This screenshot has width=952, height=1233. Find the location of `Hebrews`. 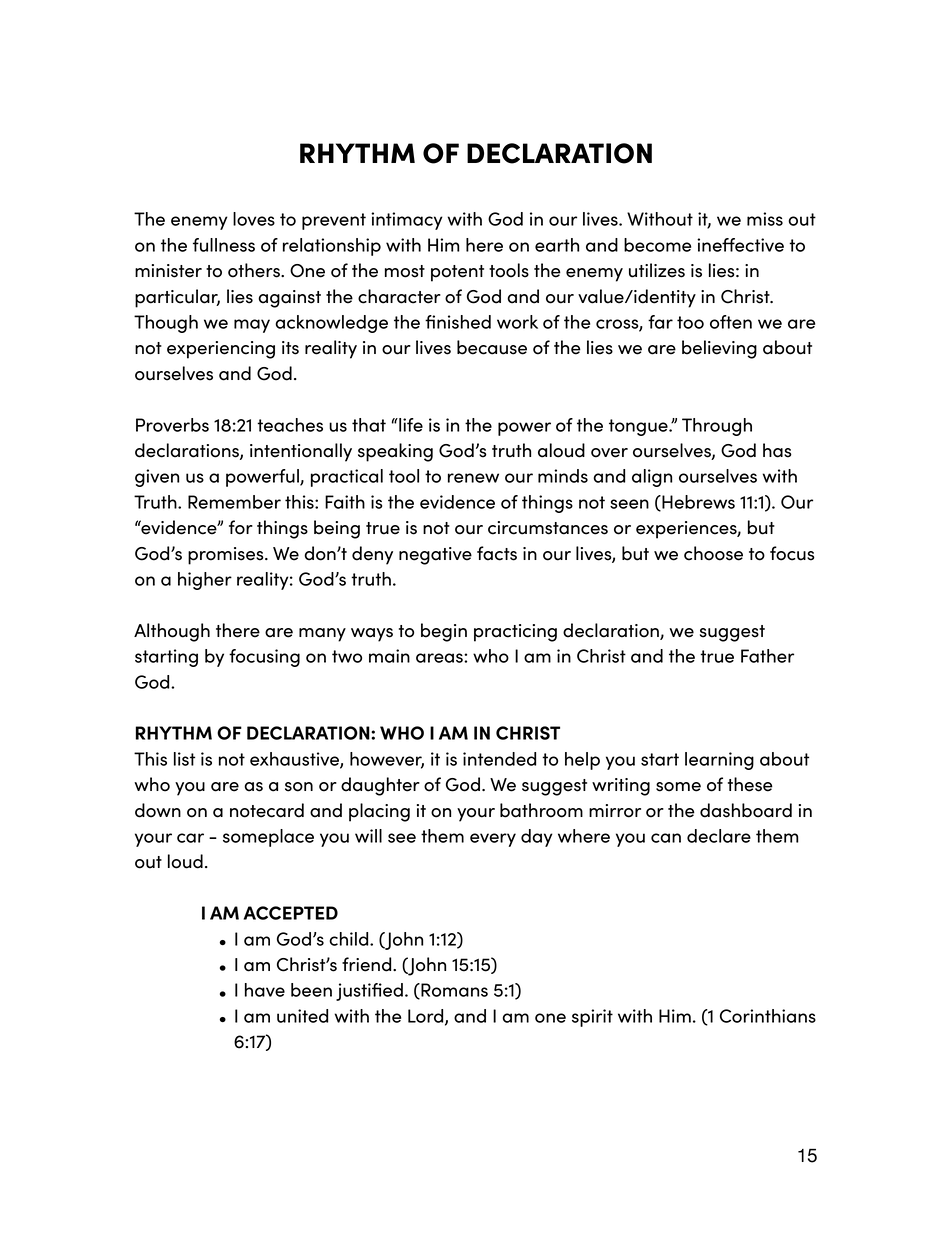

Hebrews is located at coordinates (697, 503).
